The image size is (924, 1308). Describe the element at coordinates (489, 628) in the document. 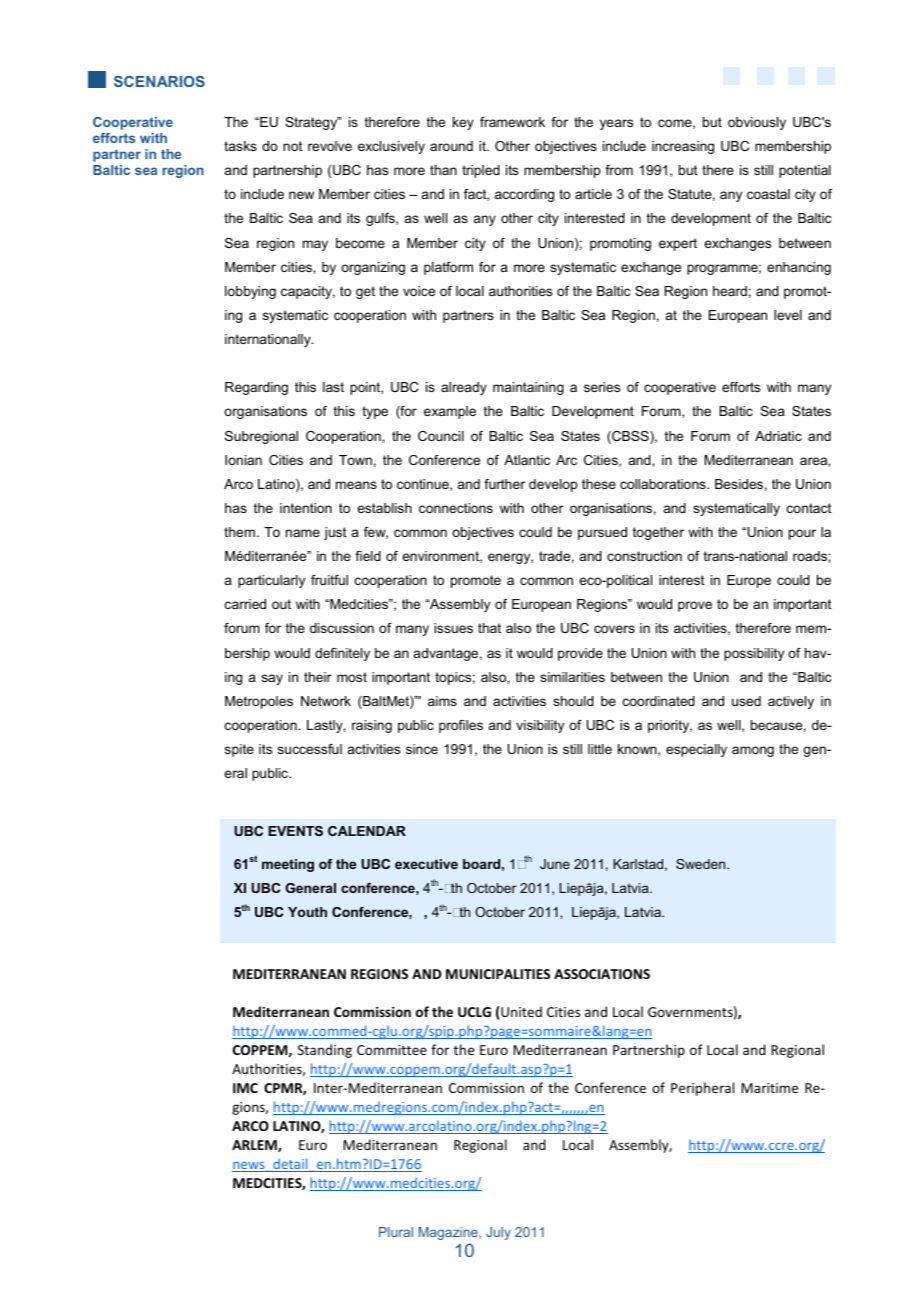

I see `that` at that location.
